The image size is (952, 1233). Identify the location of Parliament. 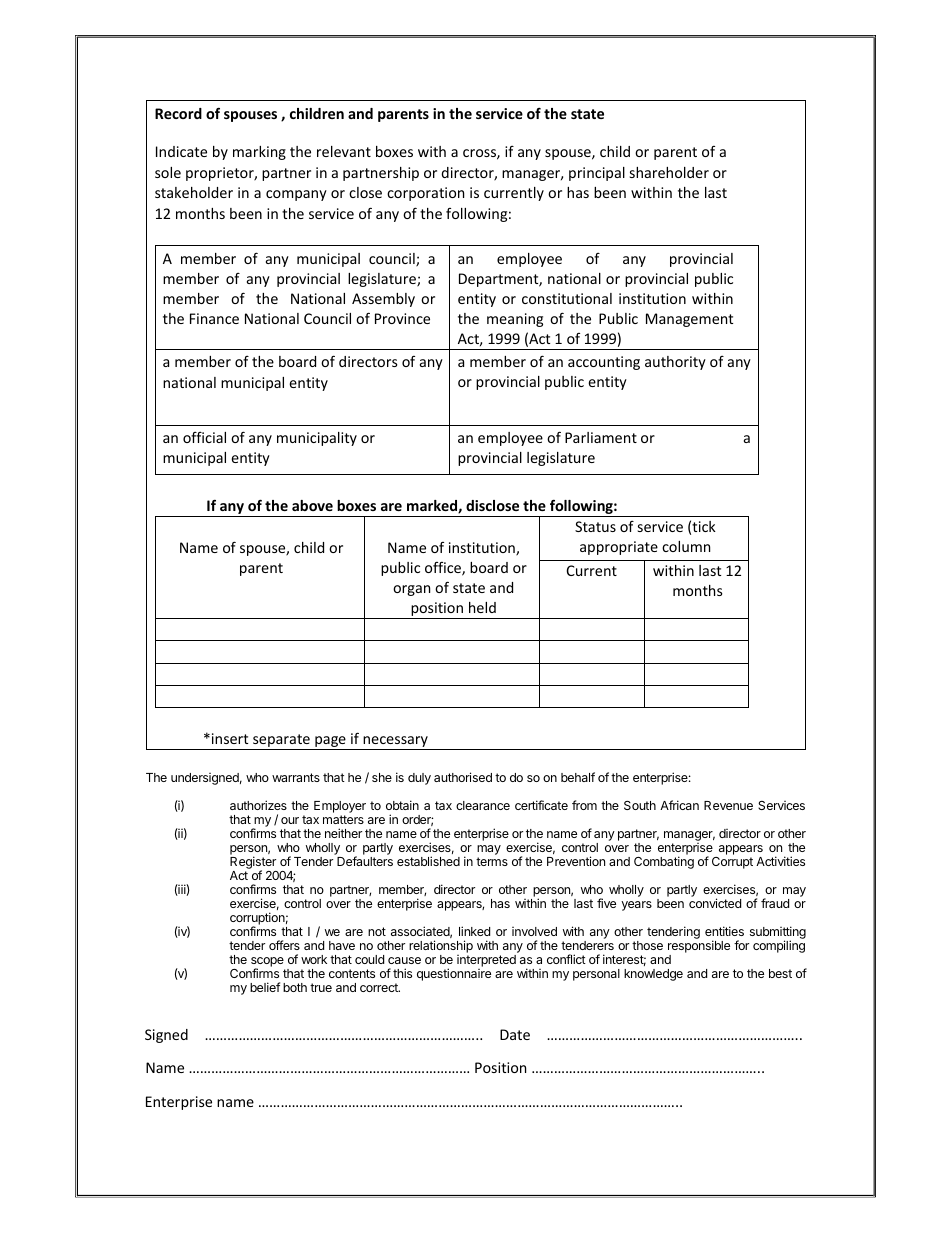
(601, 437).
